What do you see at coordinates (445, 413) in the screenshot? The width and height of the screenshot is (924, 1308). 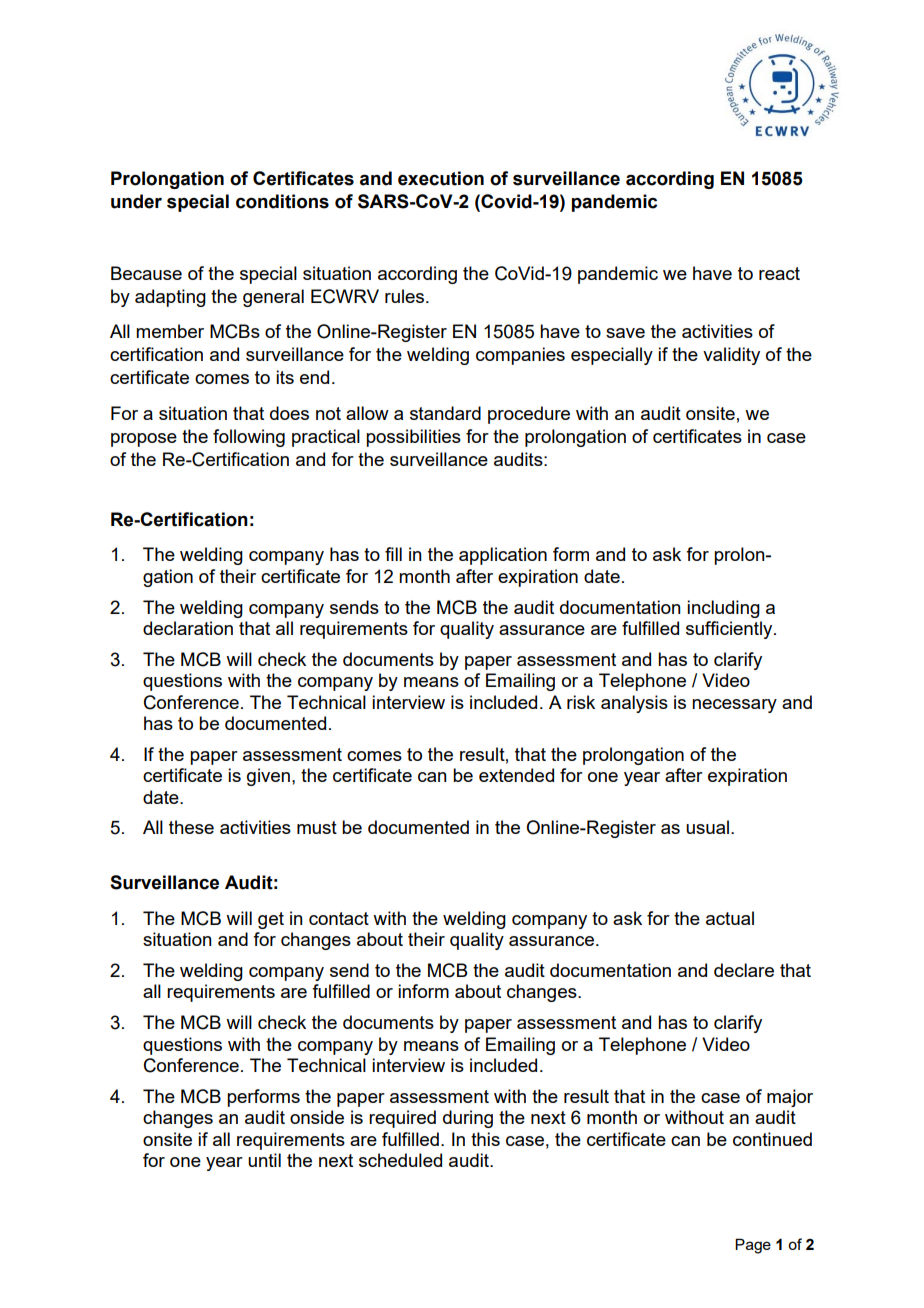 I see `standard` at bounding box center [445, 413].
